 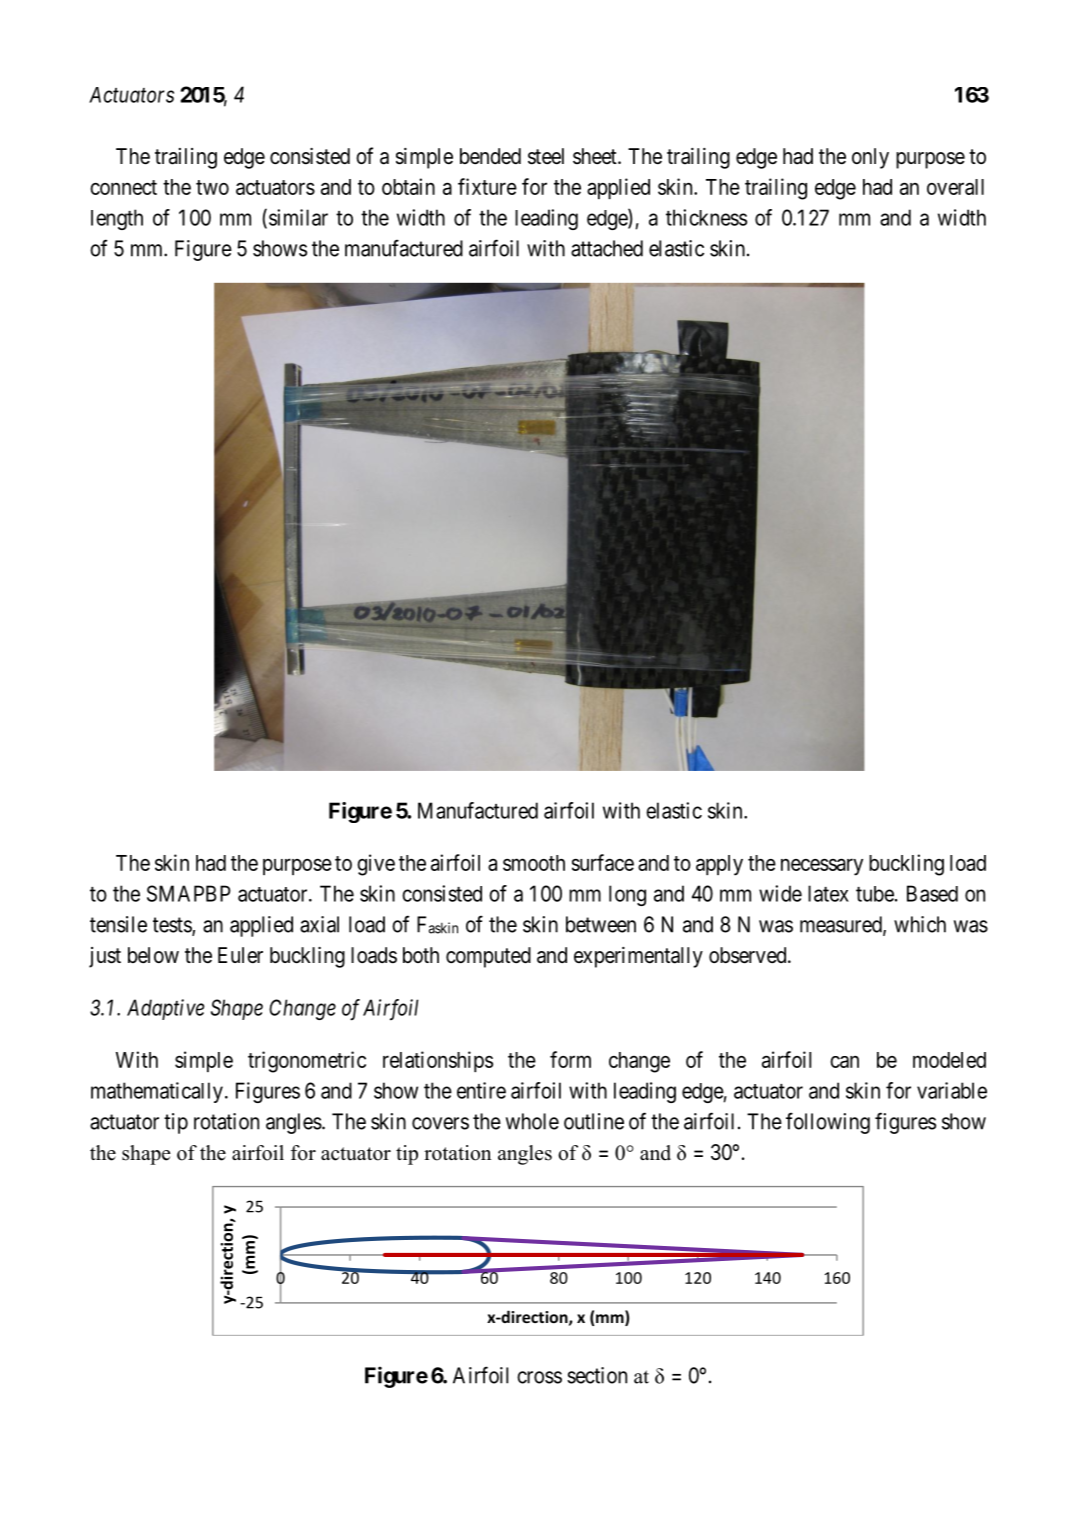 I want to click on measured, so click(x=842, y=925).
